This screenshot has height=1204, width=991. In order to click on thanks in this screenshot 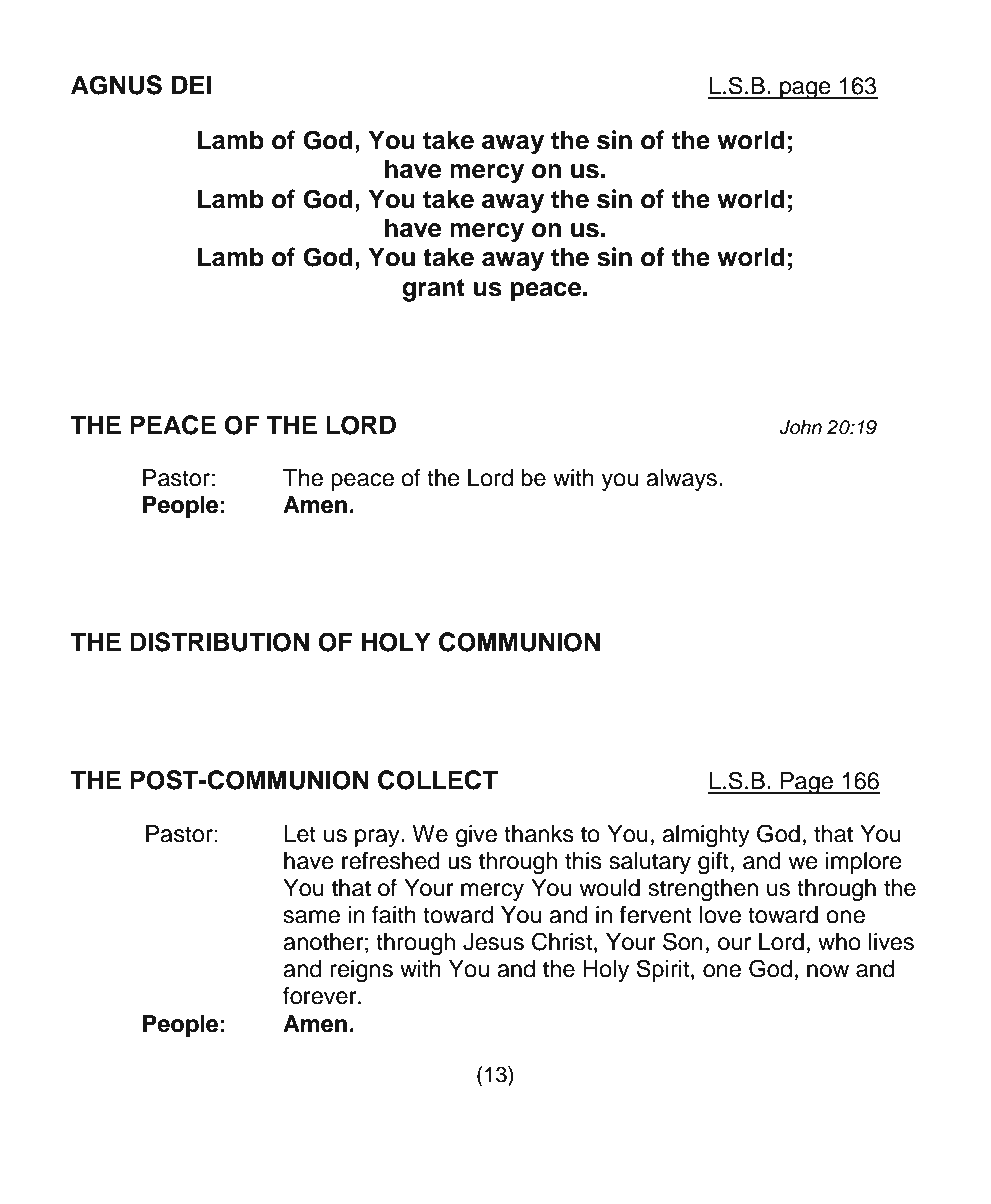, I will do `click(539, 834)`.
